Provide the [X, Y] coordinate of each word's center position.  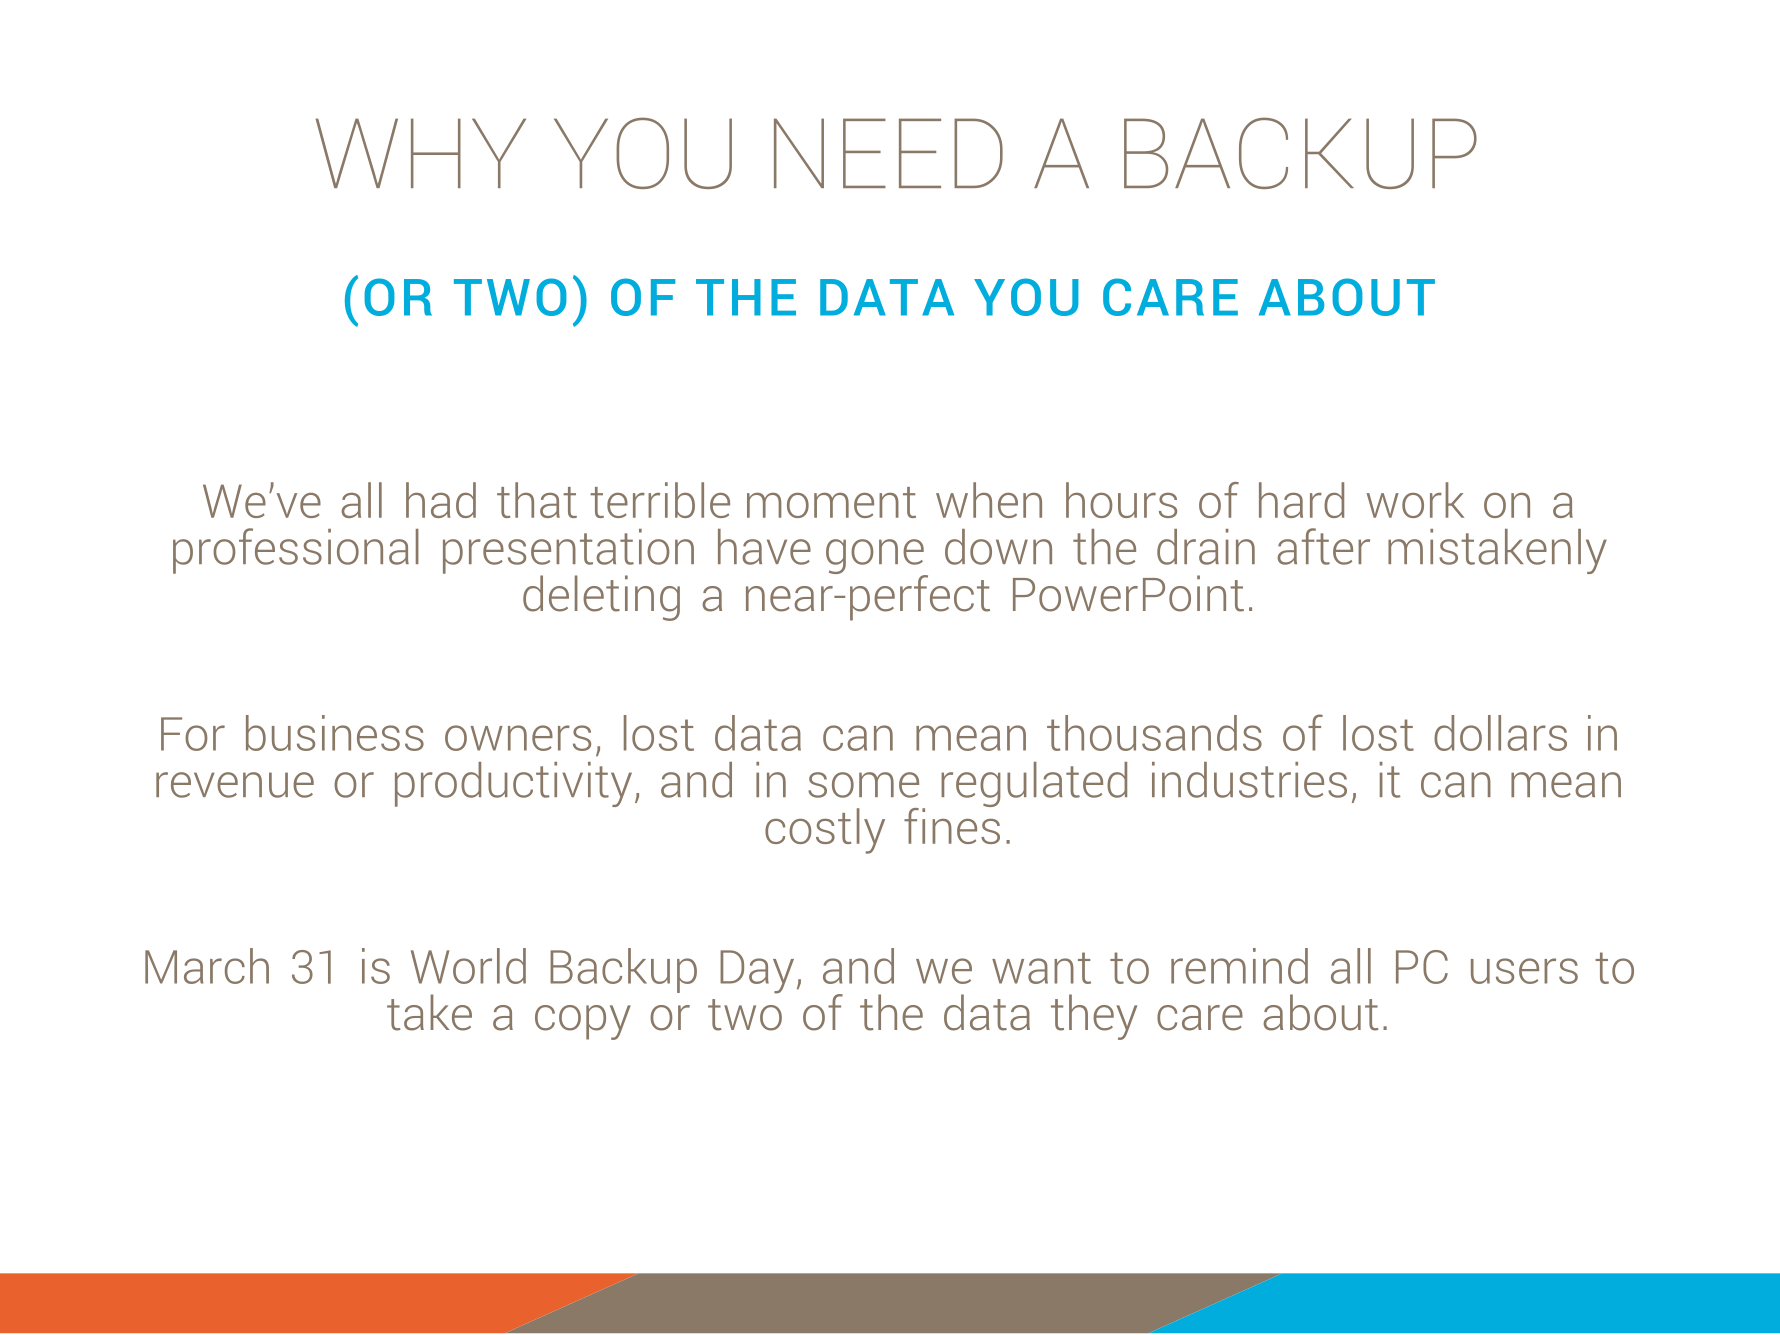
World [468, 966]
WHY [421, 153]
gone [876, 558]
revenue [235, 785]
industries [1249, 780]
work [1415, 500]
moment [831, 502]
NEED [888, 153]
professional [296, 551]
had [441, 500]
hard [1301, 500]
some [863, 785]
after [1323, 546]
